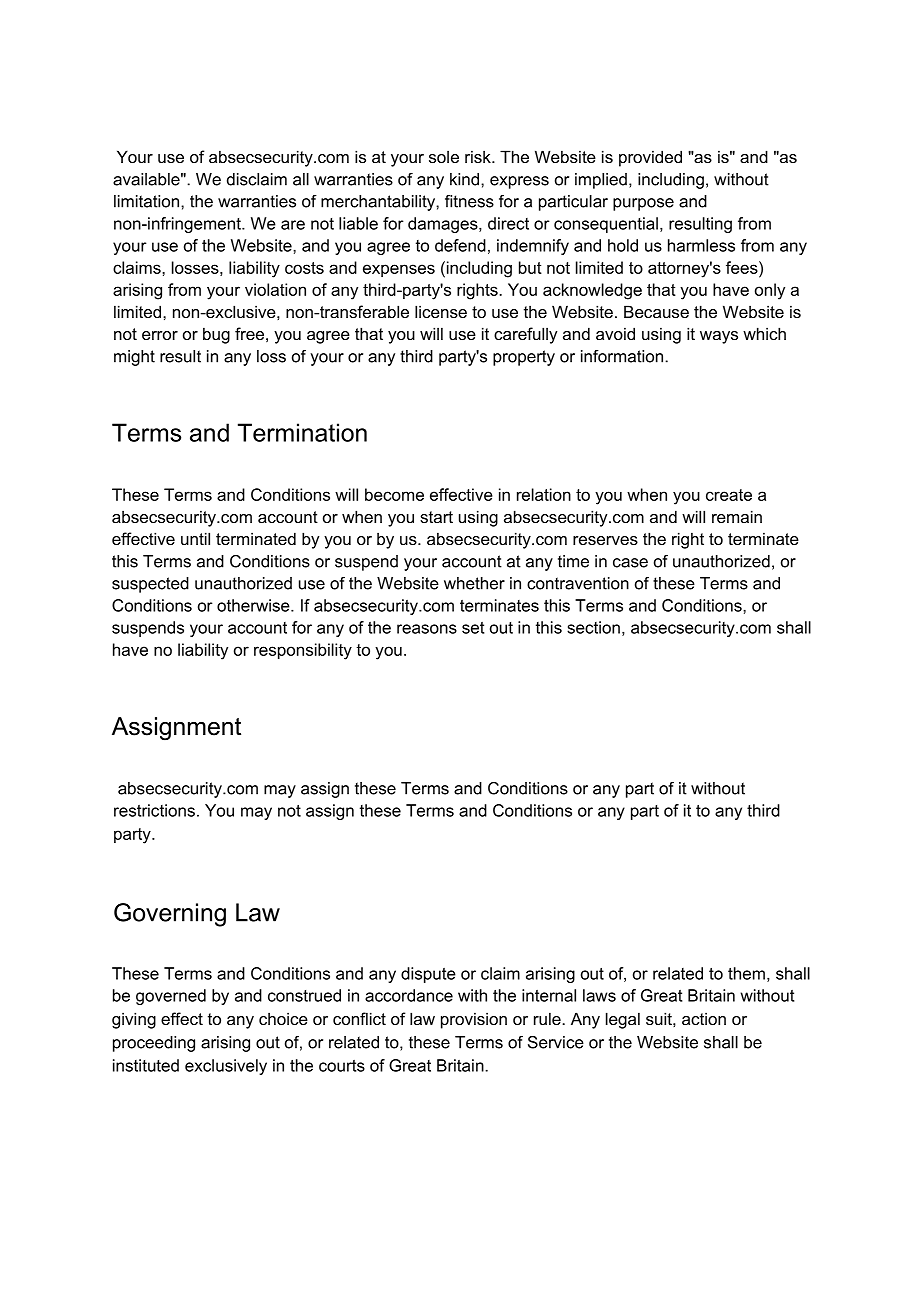  Describe the element at coordinates (254, 605) in the screenshot. I see `otherwise` at that location.
